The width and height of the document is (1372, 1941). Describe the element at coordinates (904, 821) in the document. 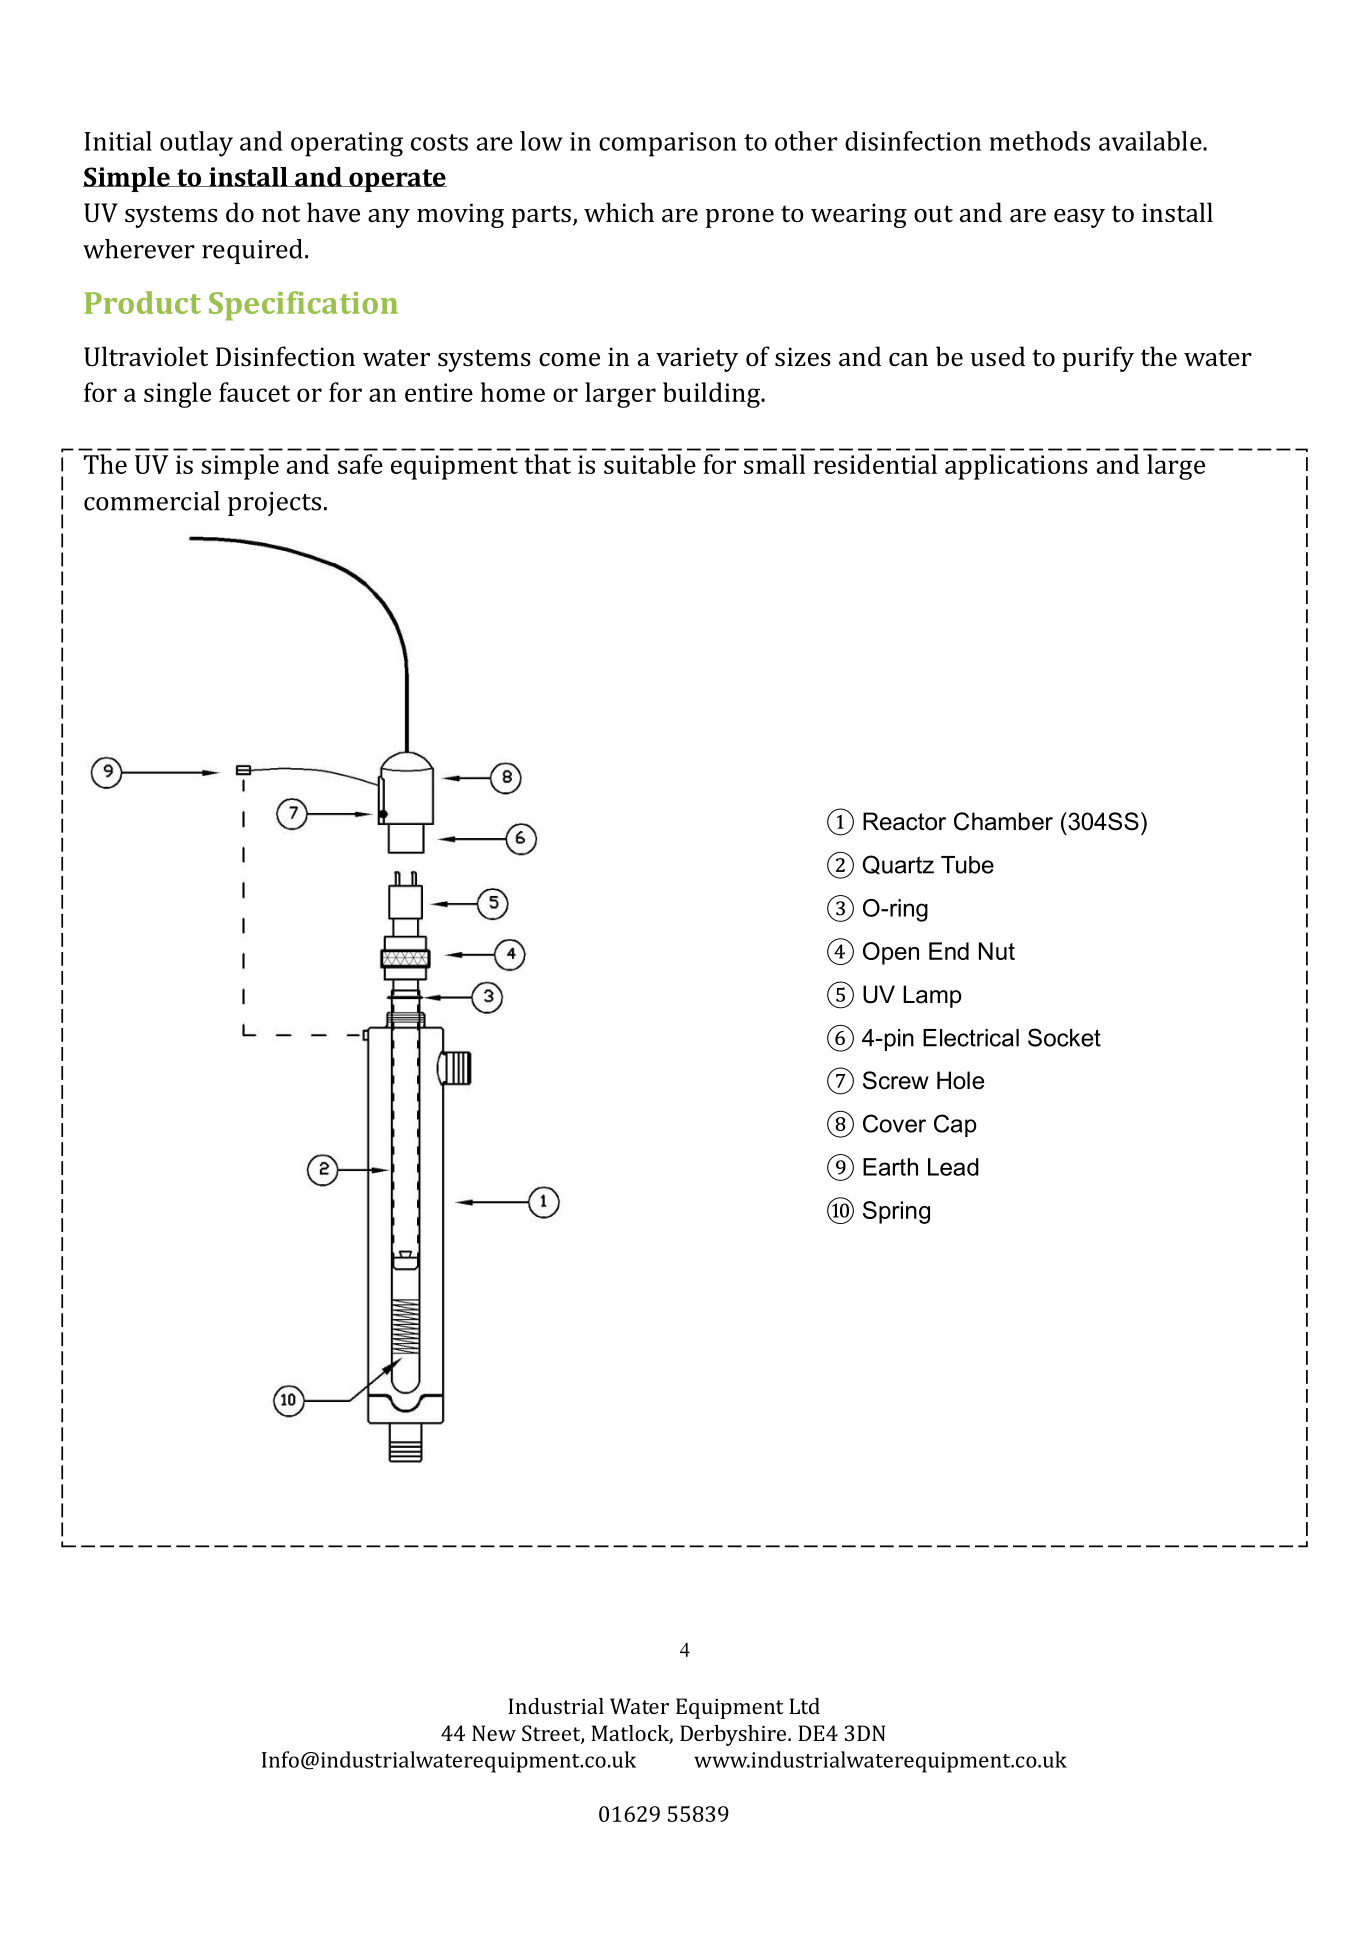

I see `Reactor` at that location.
